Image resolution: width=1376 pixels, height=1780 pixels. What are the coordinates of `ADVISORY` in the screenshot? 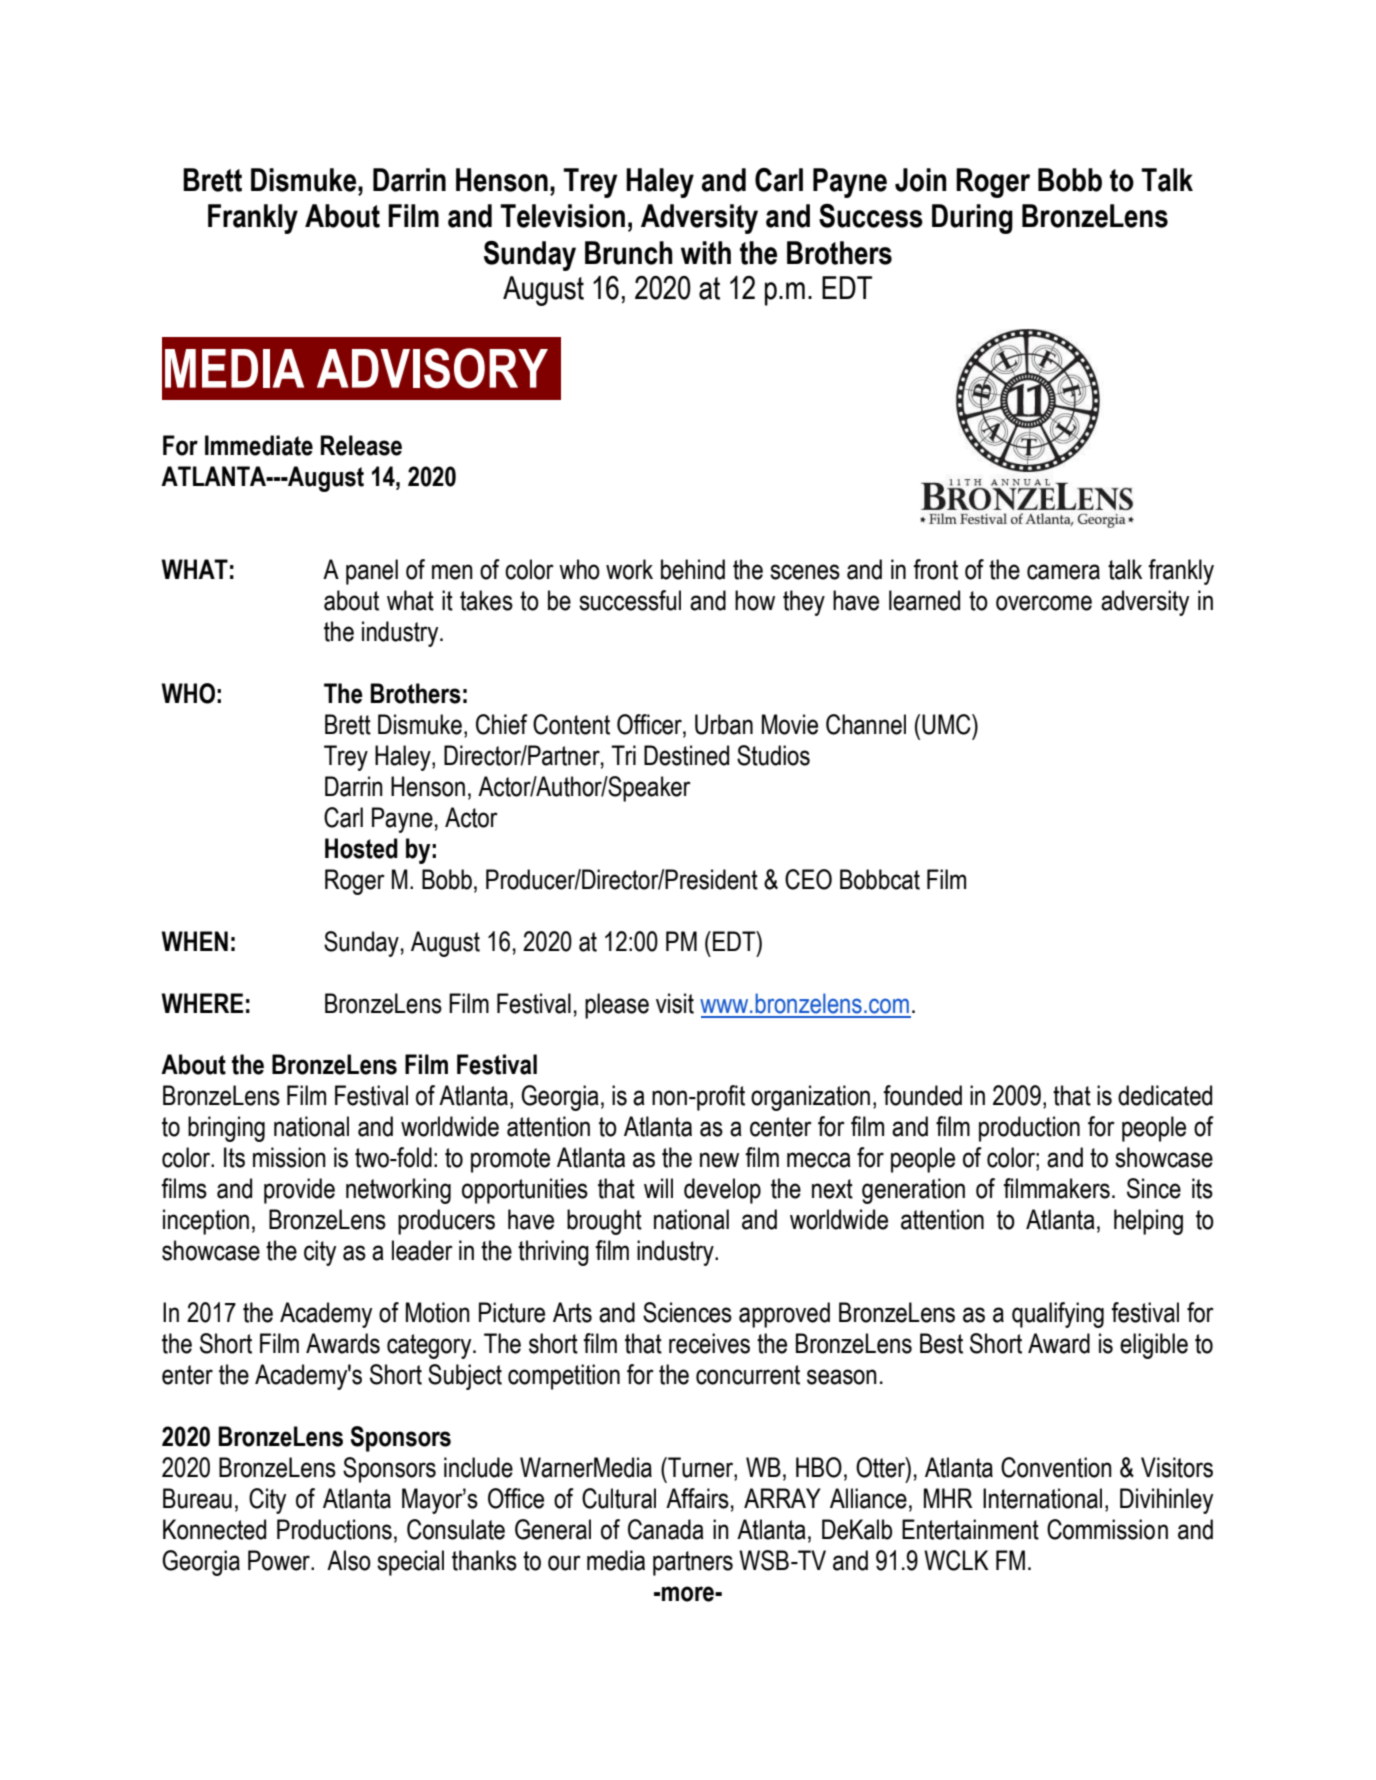 It's located at (432, 368).
